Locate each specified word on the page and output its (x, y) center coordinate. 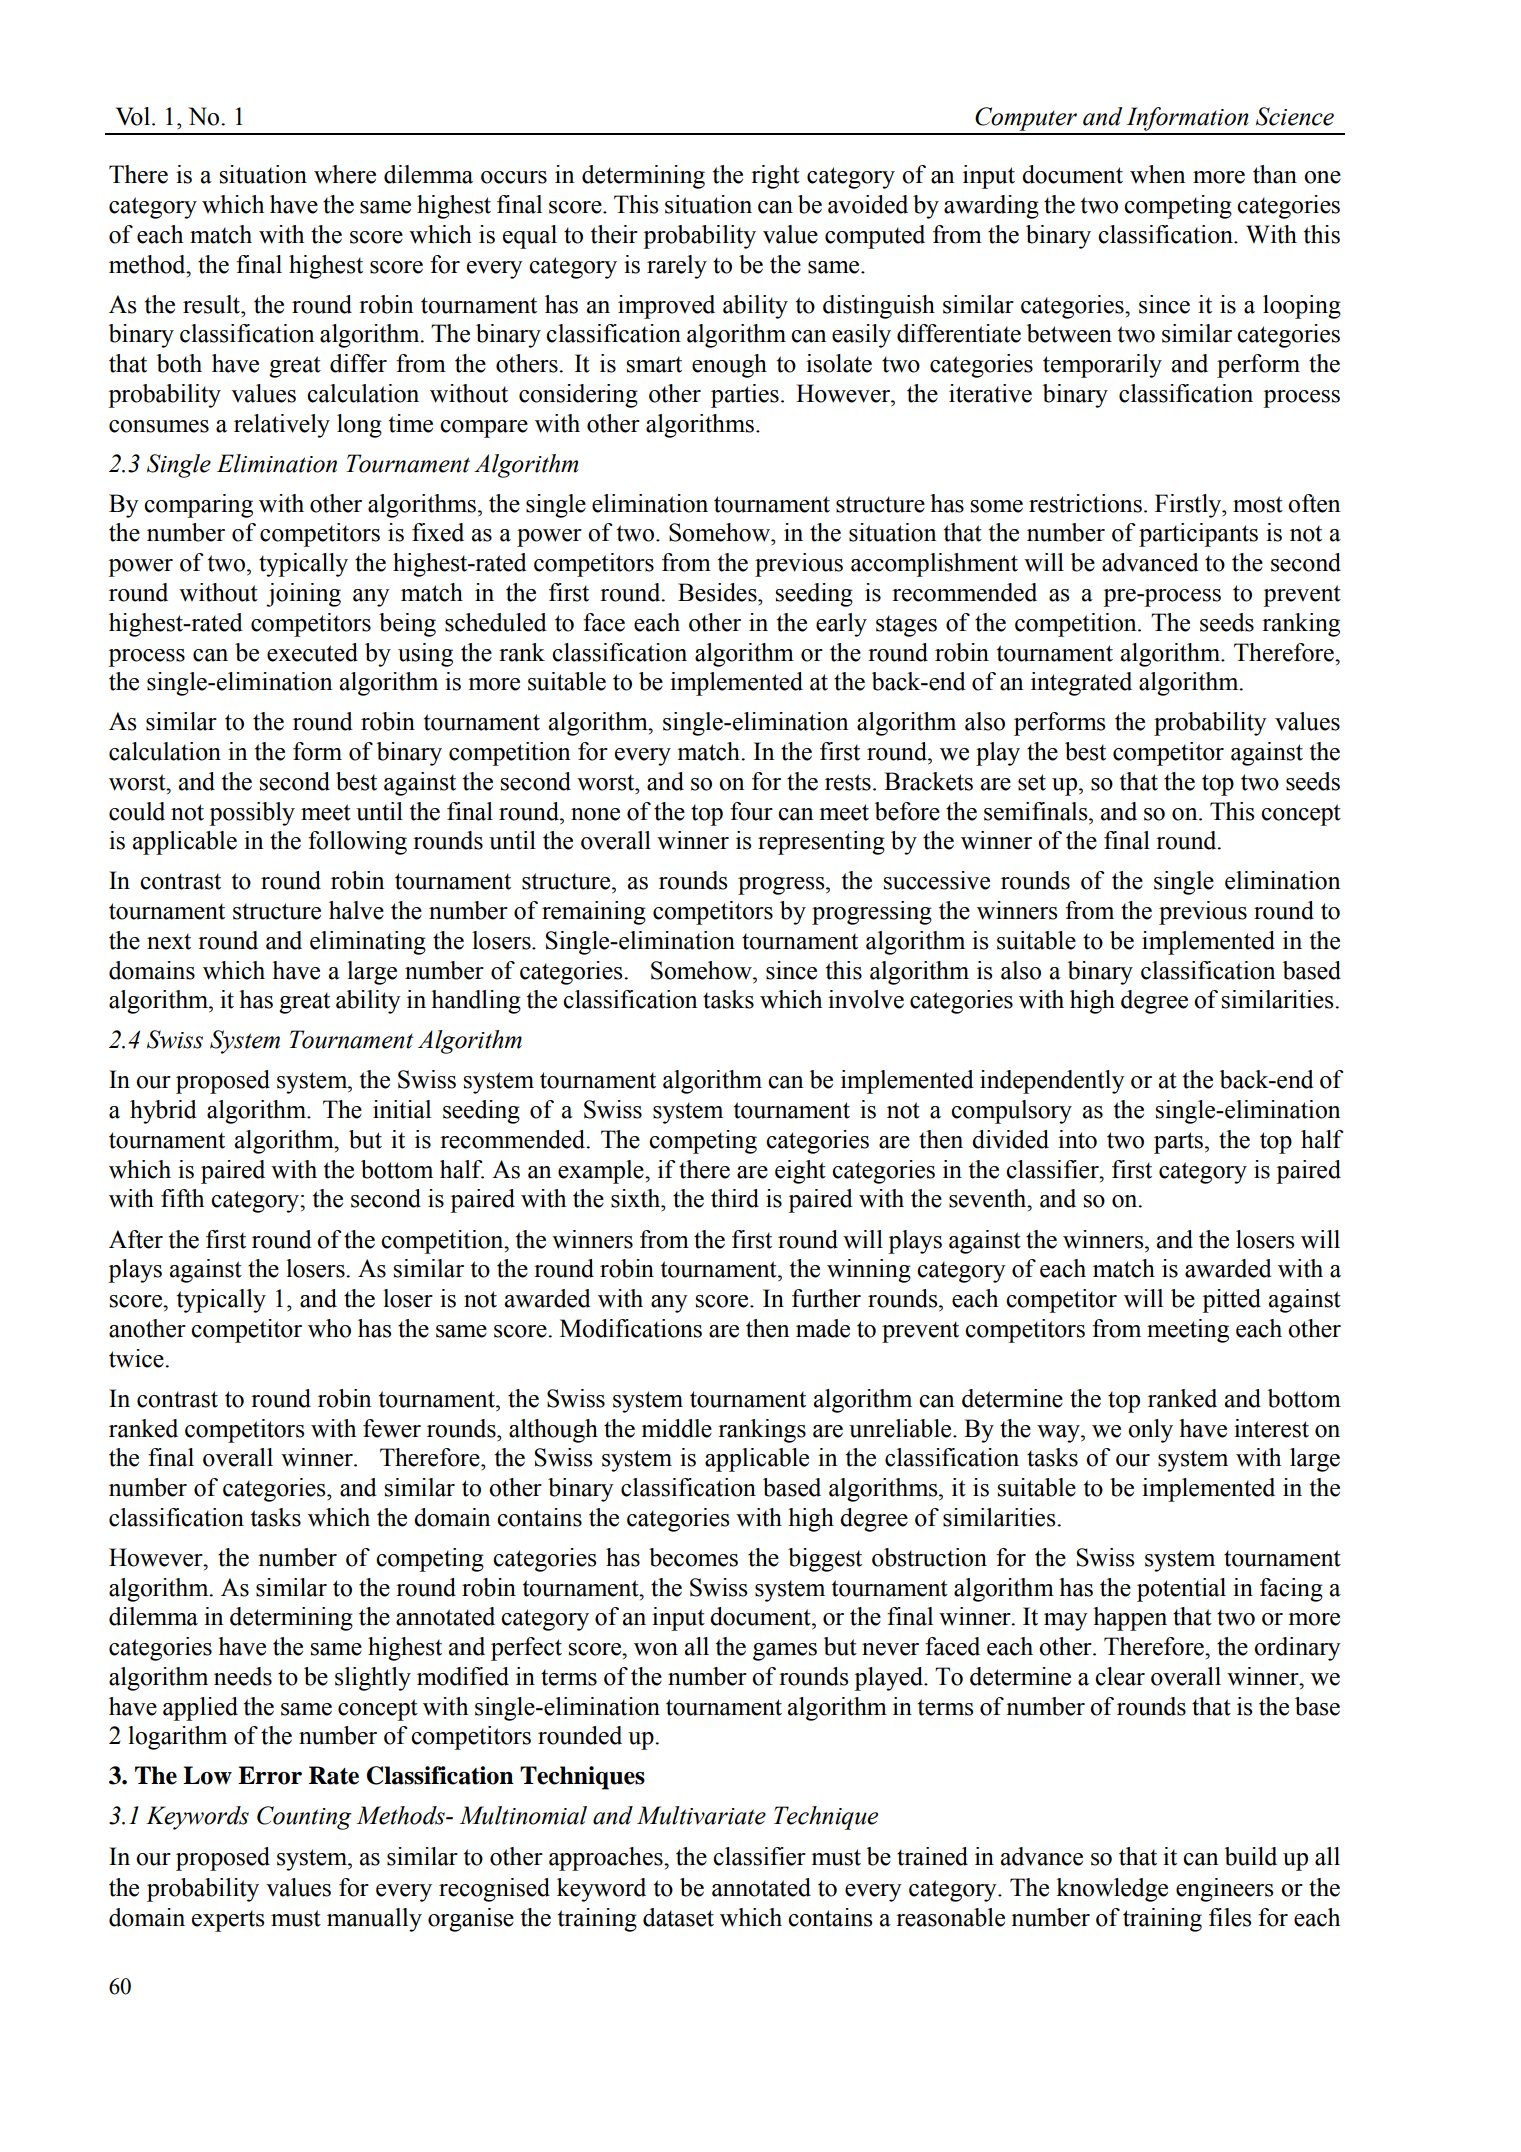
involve (866, 999)
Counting (304, 1818)
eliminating (368, 943)
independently (1052, 1082)
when (1158, 174)
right (775, 177)
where (345, 174)
